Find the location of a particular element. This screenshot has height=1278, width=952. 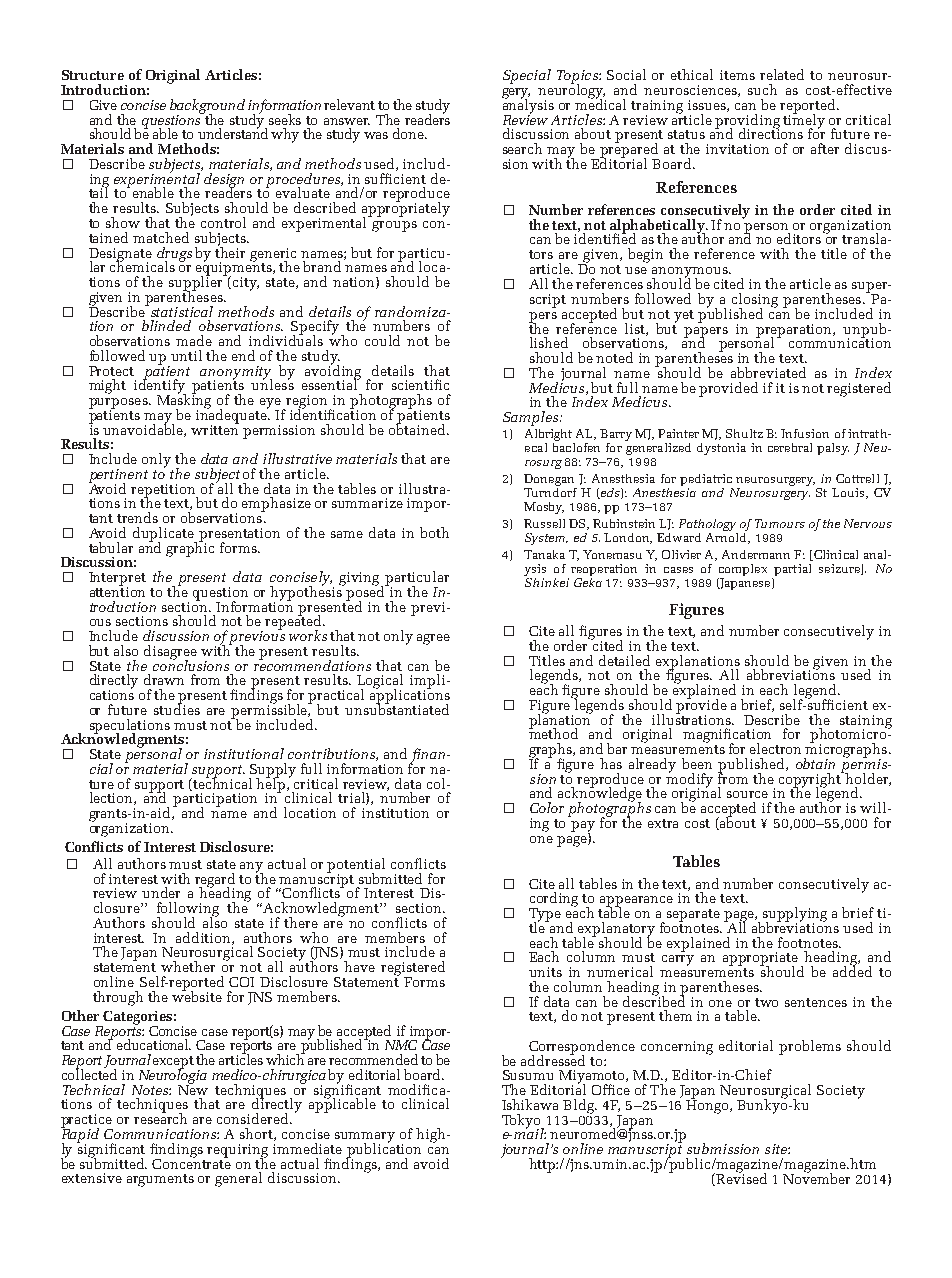

seizure is located at coordinates (840, 569).
